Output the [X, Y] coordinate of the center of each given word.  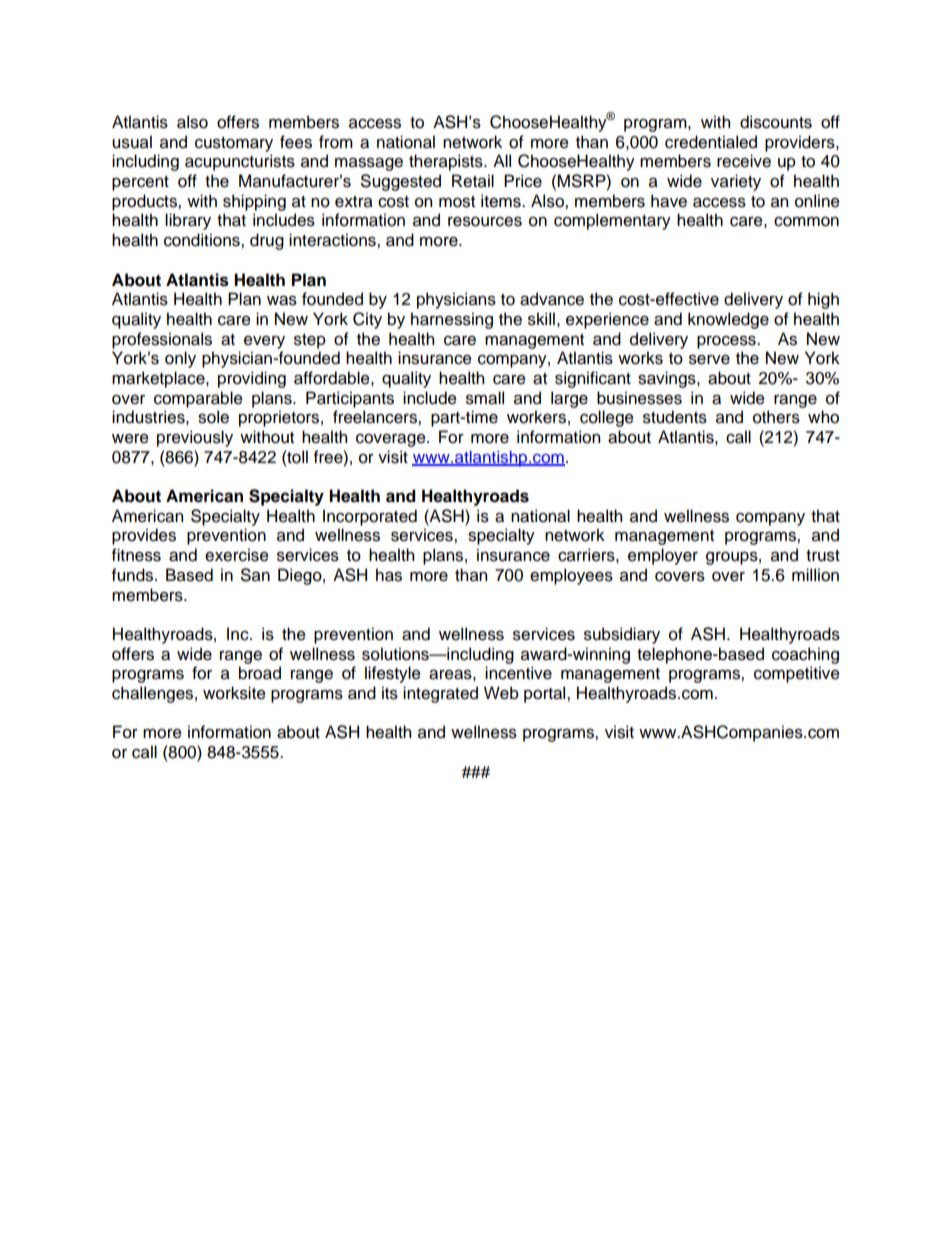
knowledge [728, 320]
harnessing [452, 320]
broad [260, 673]
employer [663, 556]
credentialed [711, 142]
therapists [447, 162]
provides [144, 536]
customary [234, 144]
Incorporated [370, 517]
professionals [162, 340]
